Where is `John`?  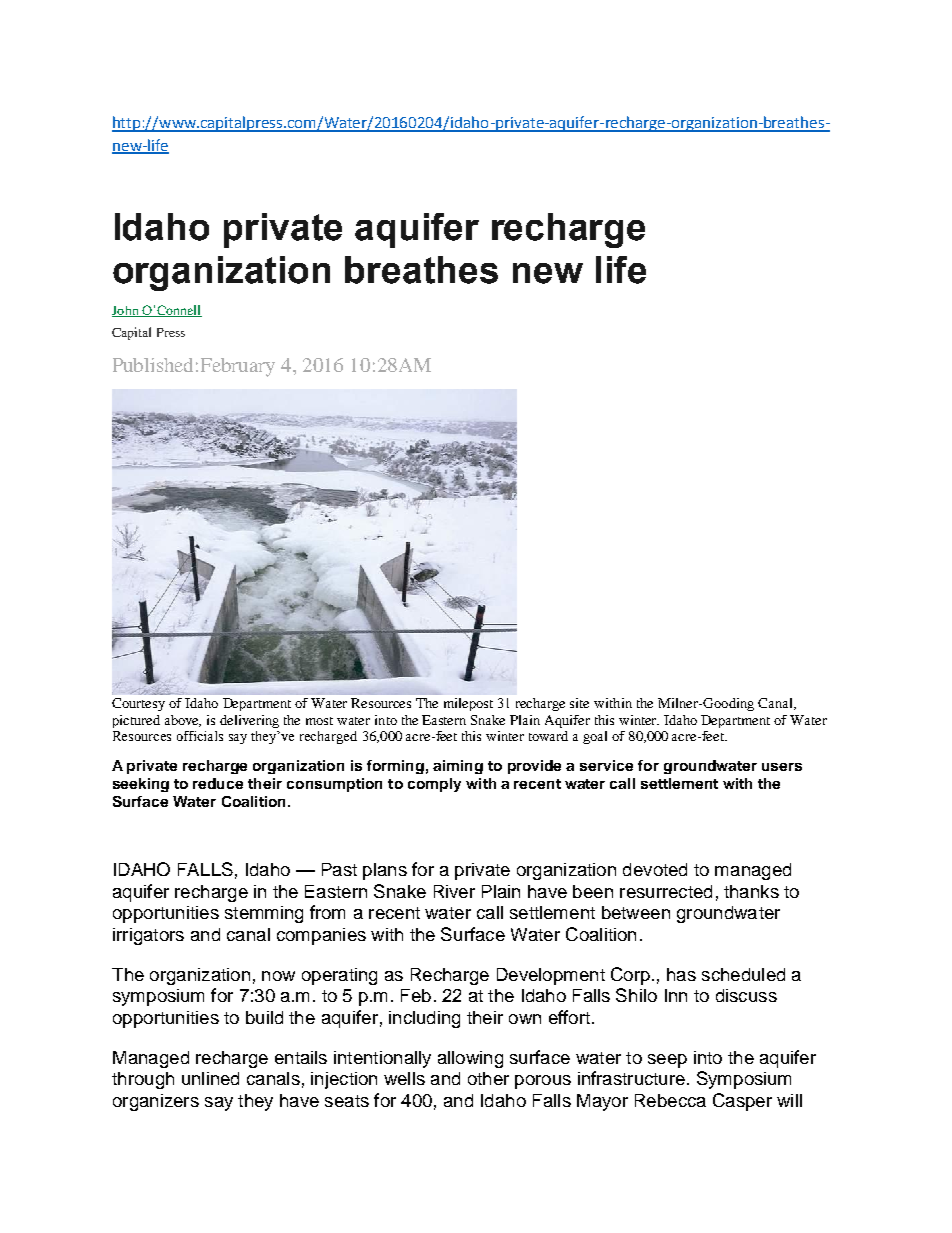
John is located at coordinates (126, 311).
